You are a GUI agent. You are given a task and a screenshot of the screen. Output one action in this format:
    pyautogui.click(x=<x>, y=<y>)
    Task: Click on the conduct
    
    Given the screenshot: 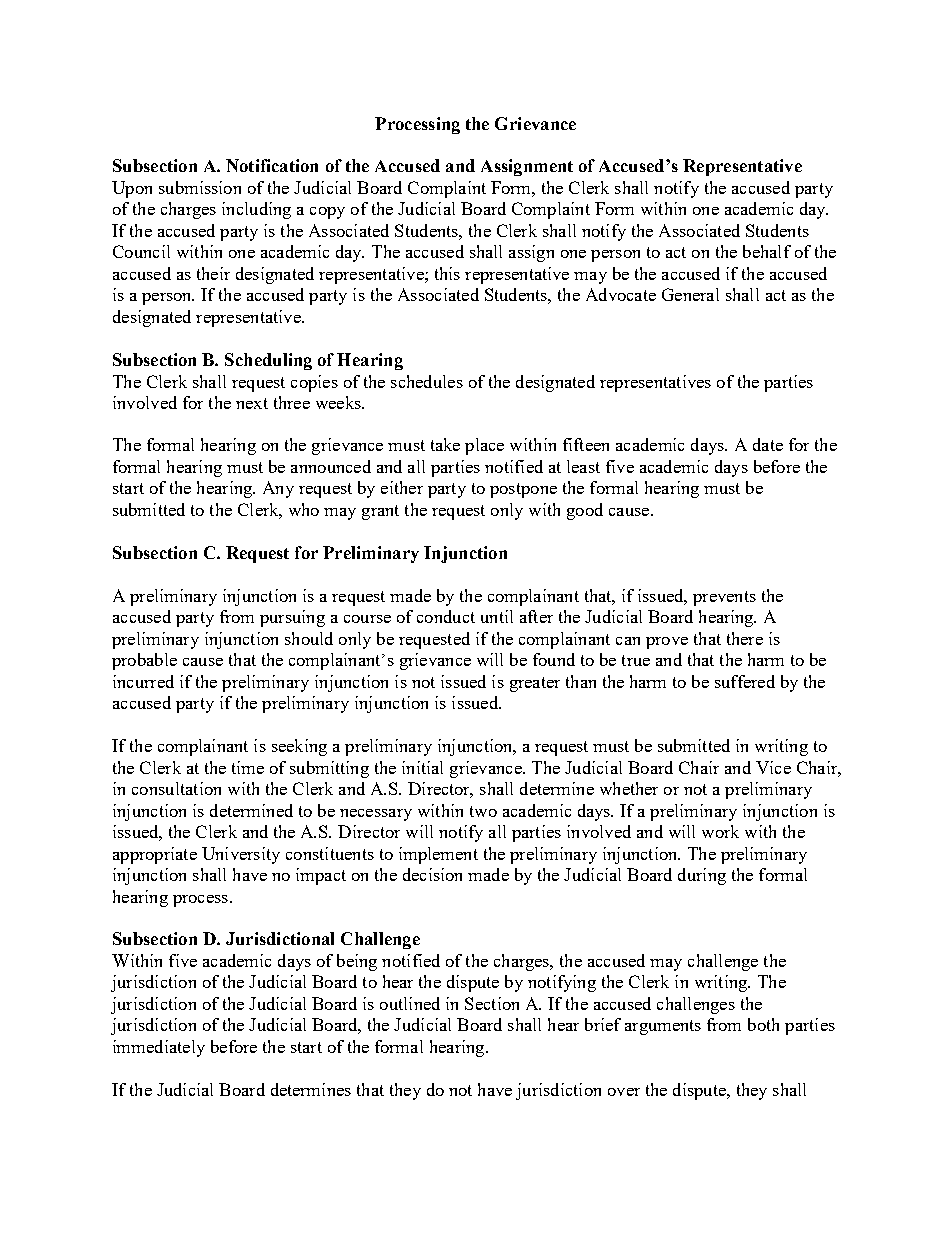 What is the action you would take?
    pyautogui.click(x=446, y=616)
